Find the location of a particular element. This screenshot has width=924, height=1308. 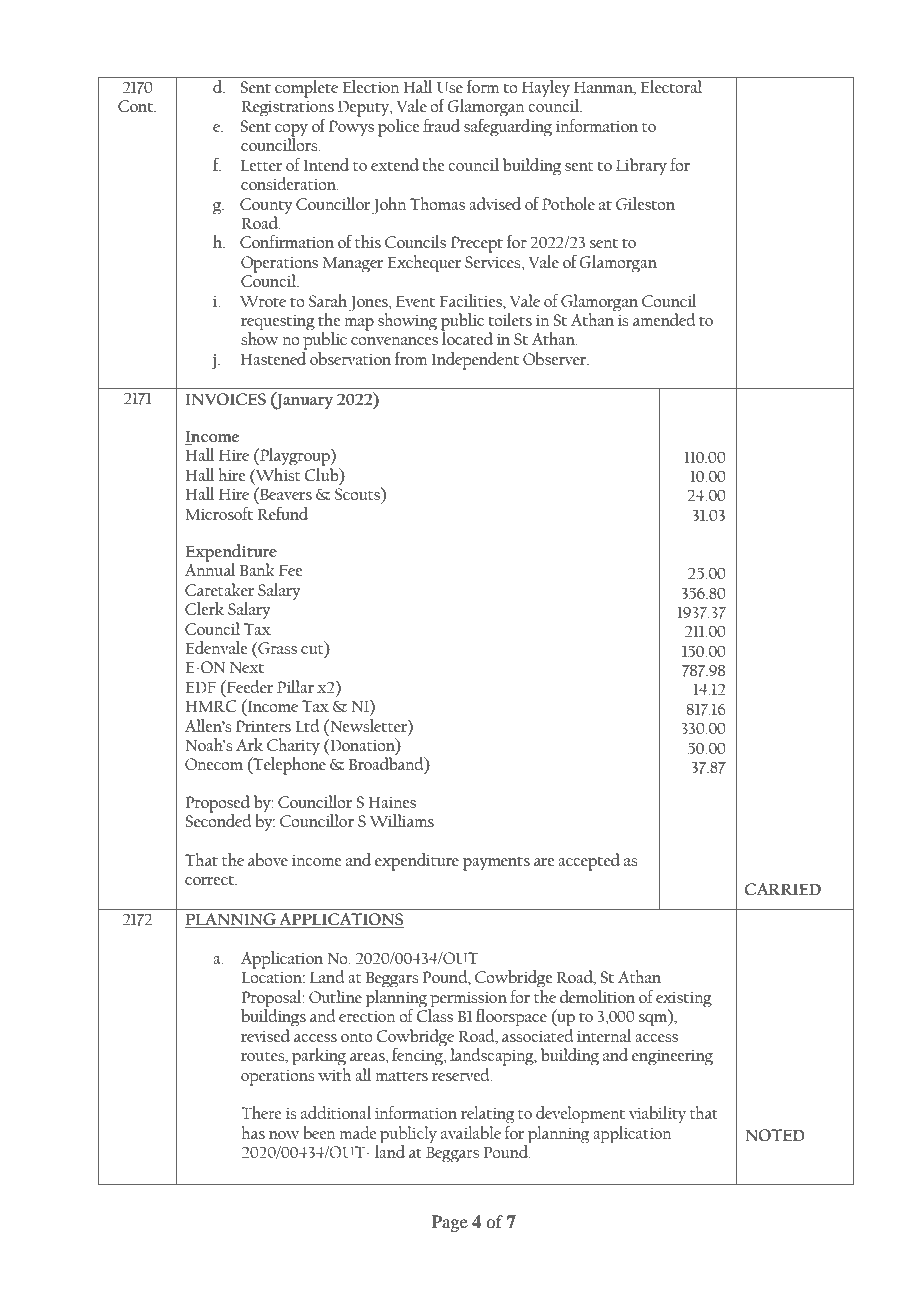

Seconded is located at coordinates (219, 819).
